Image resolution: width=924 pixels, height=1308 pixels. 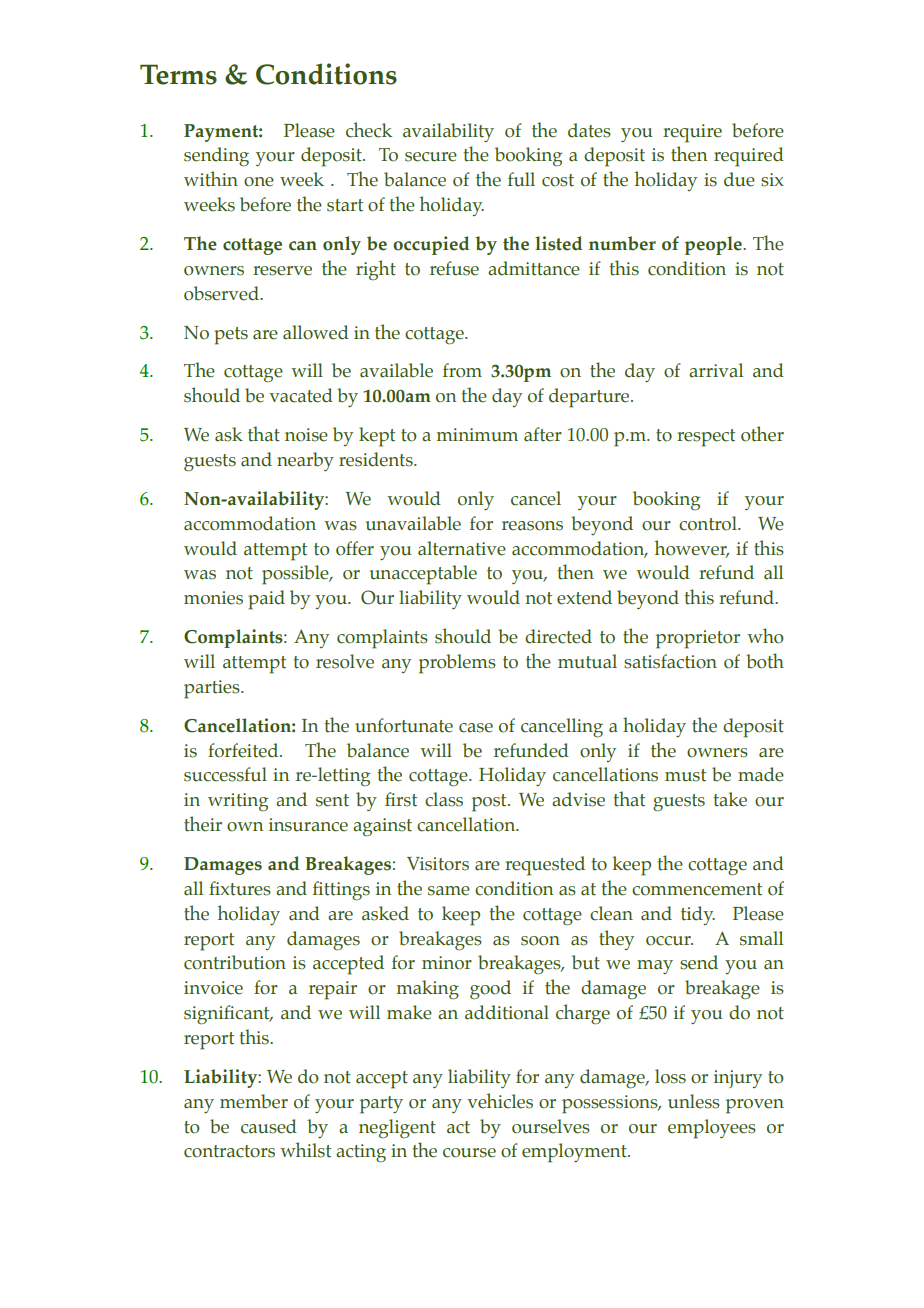 I want to click on due, so click(x=739, y=179).
